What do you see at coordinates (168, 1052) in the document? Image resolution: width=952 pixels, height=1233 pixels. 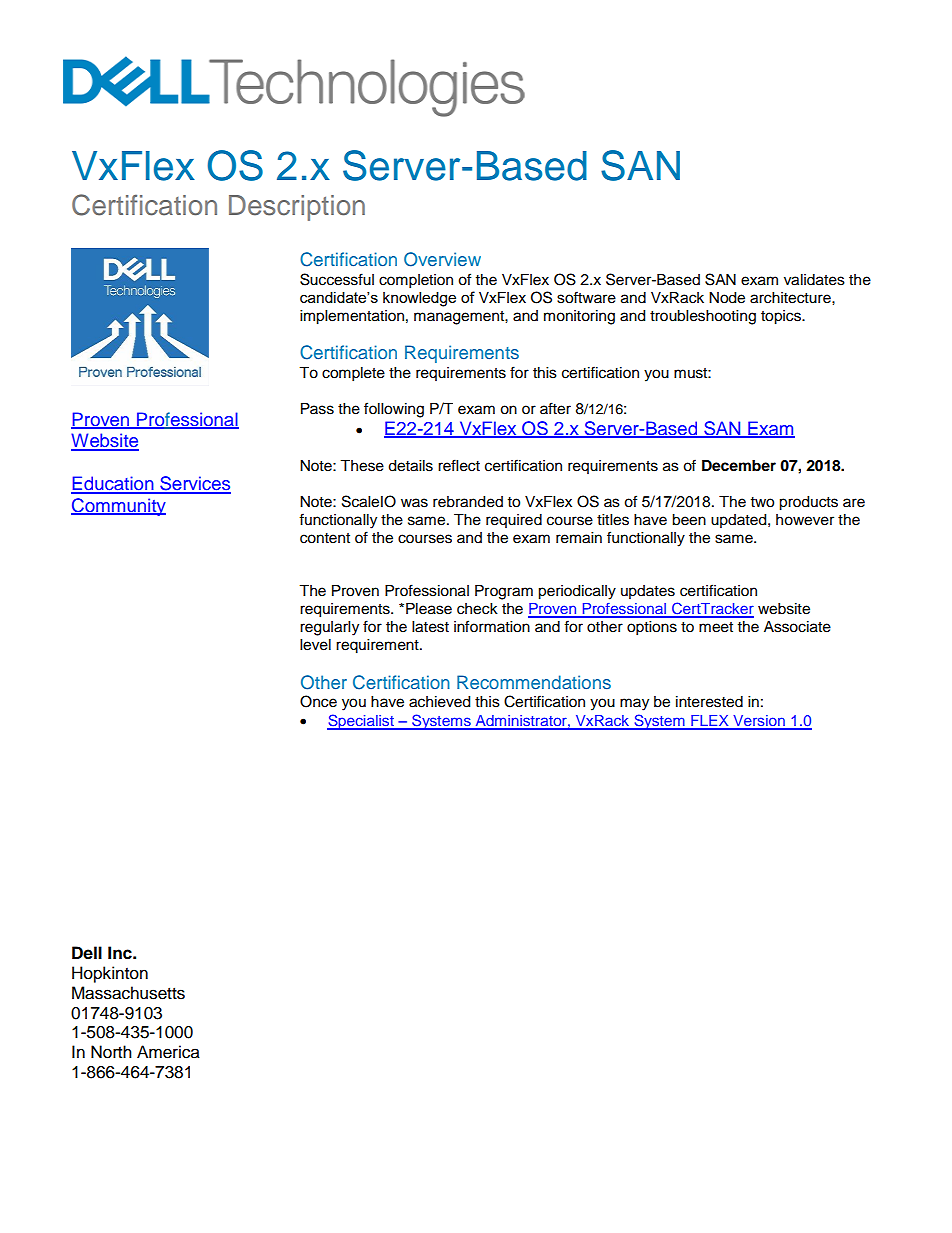 I see `America` at bounding box center [168, 1052].
